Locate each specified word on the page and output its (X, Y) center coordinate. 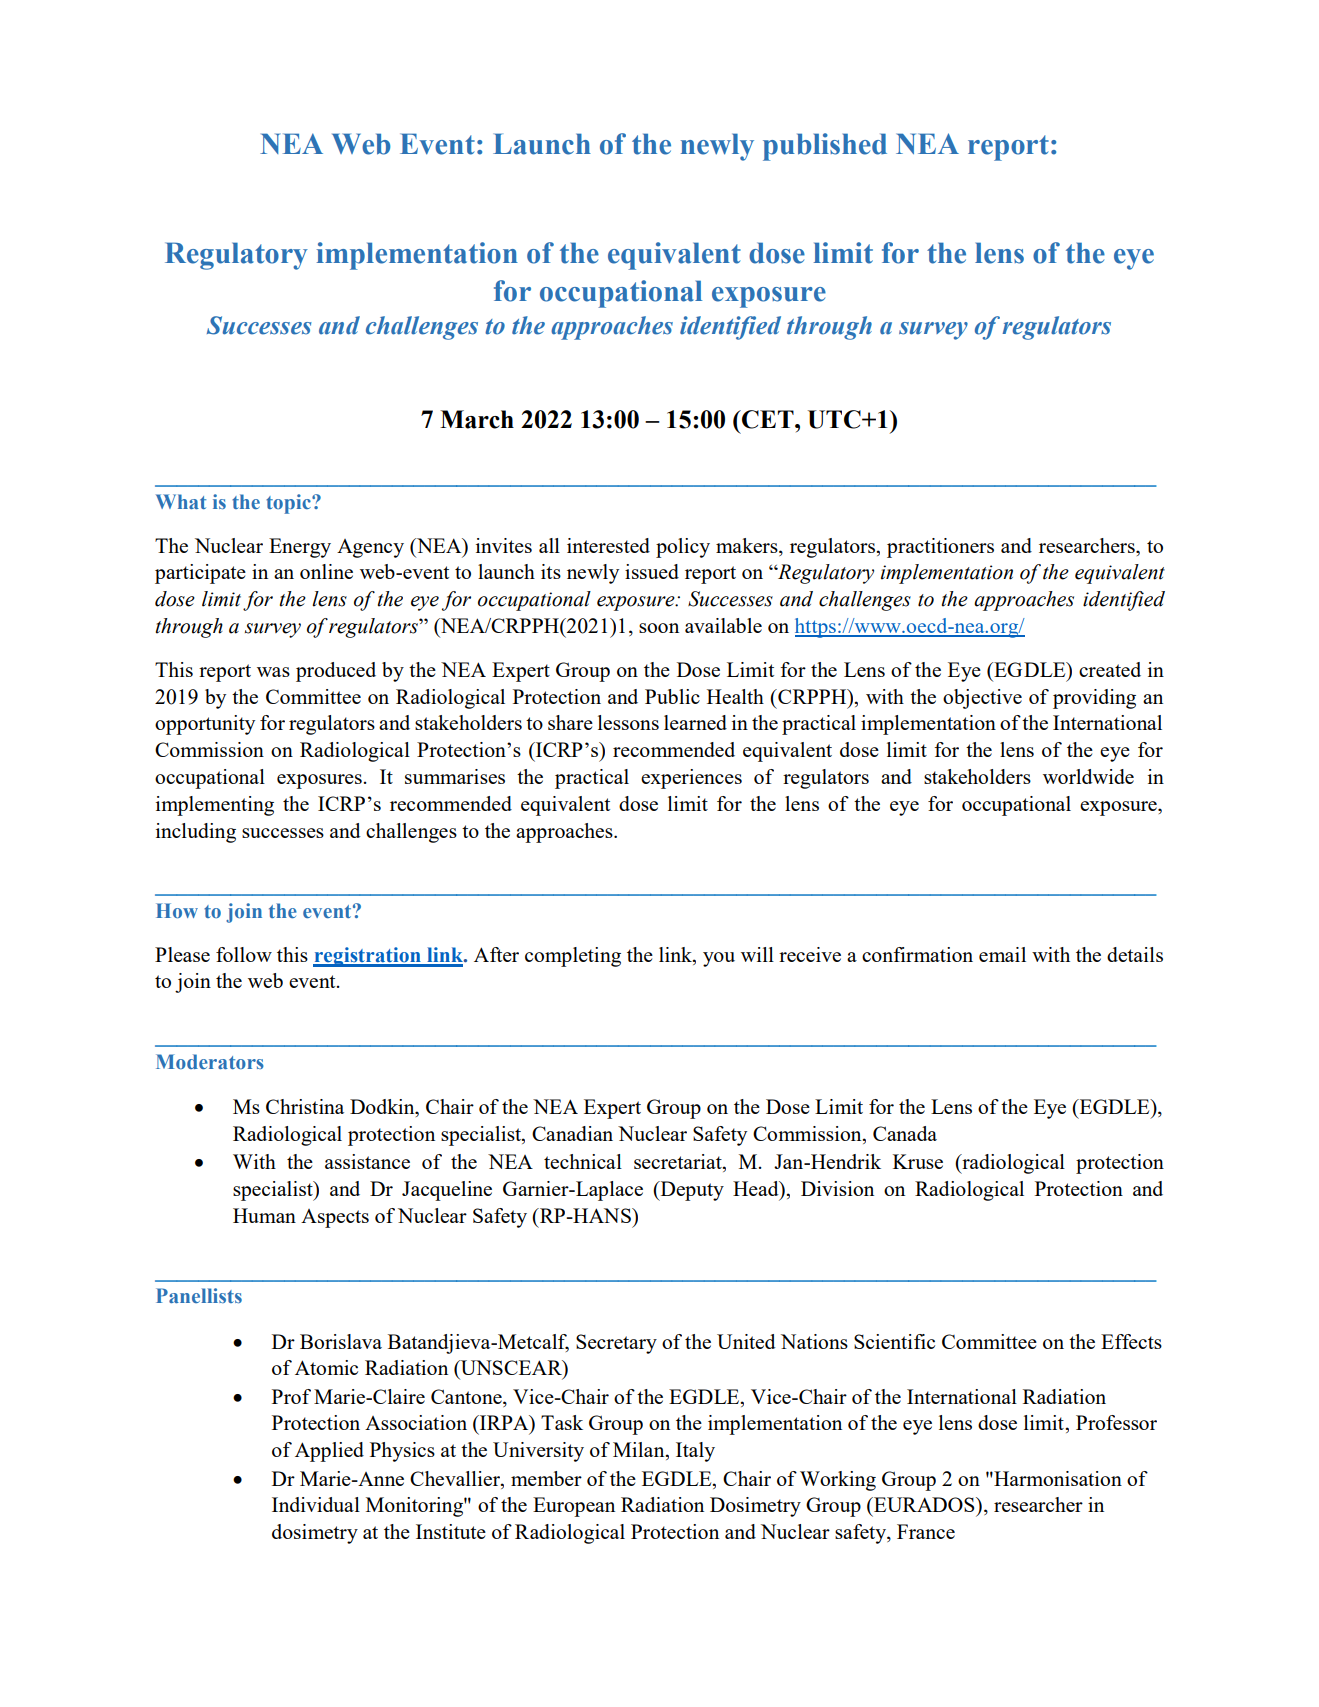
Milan (640, 1451)
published (825, 147)
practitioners (940, 548)
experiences (691, 779)
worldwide (1088, 776)
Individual (316, 1504)
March (477, 419)
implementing (215, 806)
